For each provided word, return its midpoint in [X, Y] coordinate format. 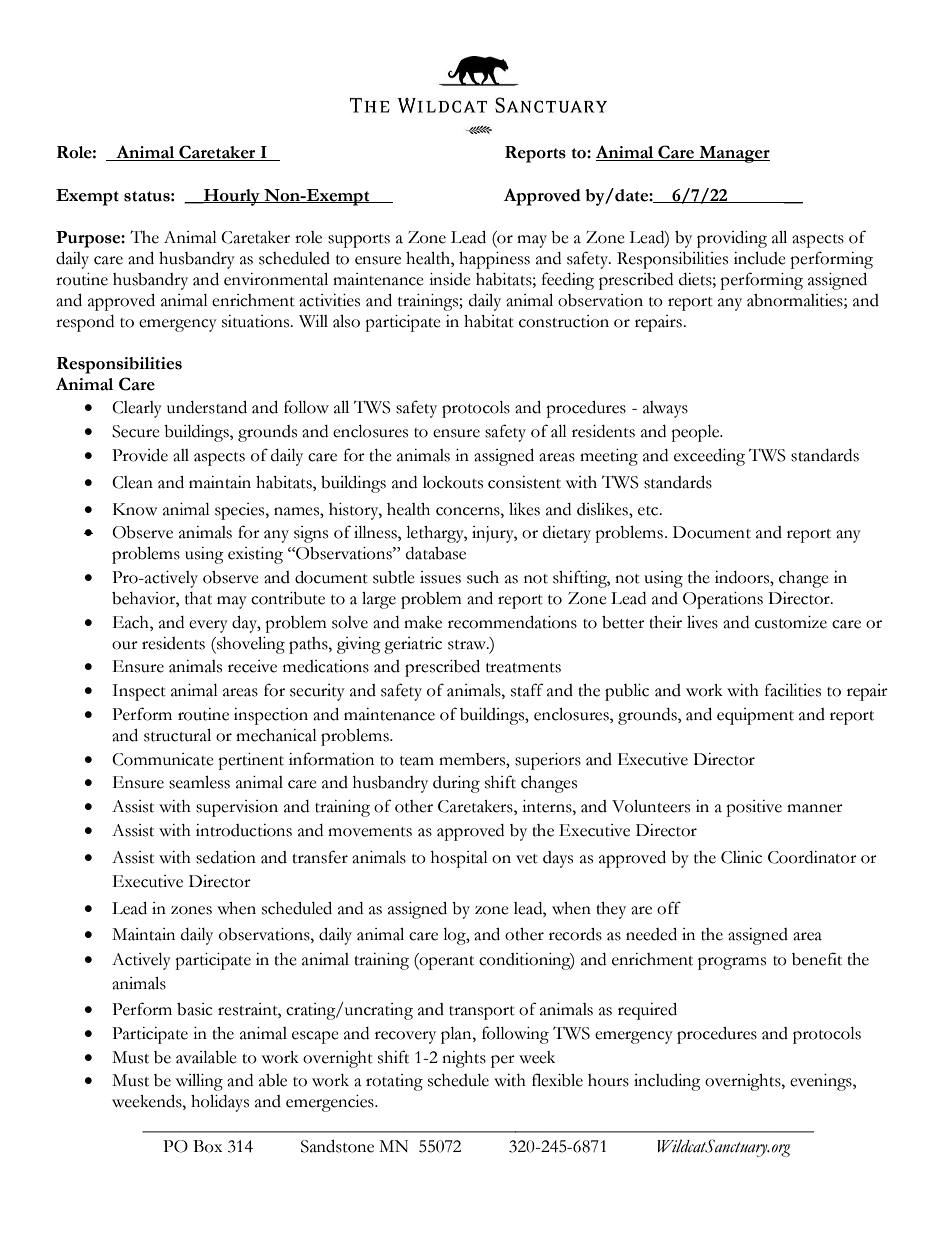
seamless [199, 782]
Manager [733, 154]
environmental [276, 279]
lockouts [453, 482]
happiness [494, 260]
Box [207, 1146]
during [456, 784]
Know [135, 509]
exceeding [709, 457]
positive [754, 808]
